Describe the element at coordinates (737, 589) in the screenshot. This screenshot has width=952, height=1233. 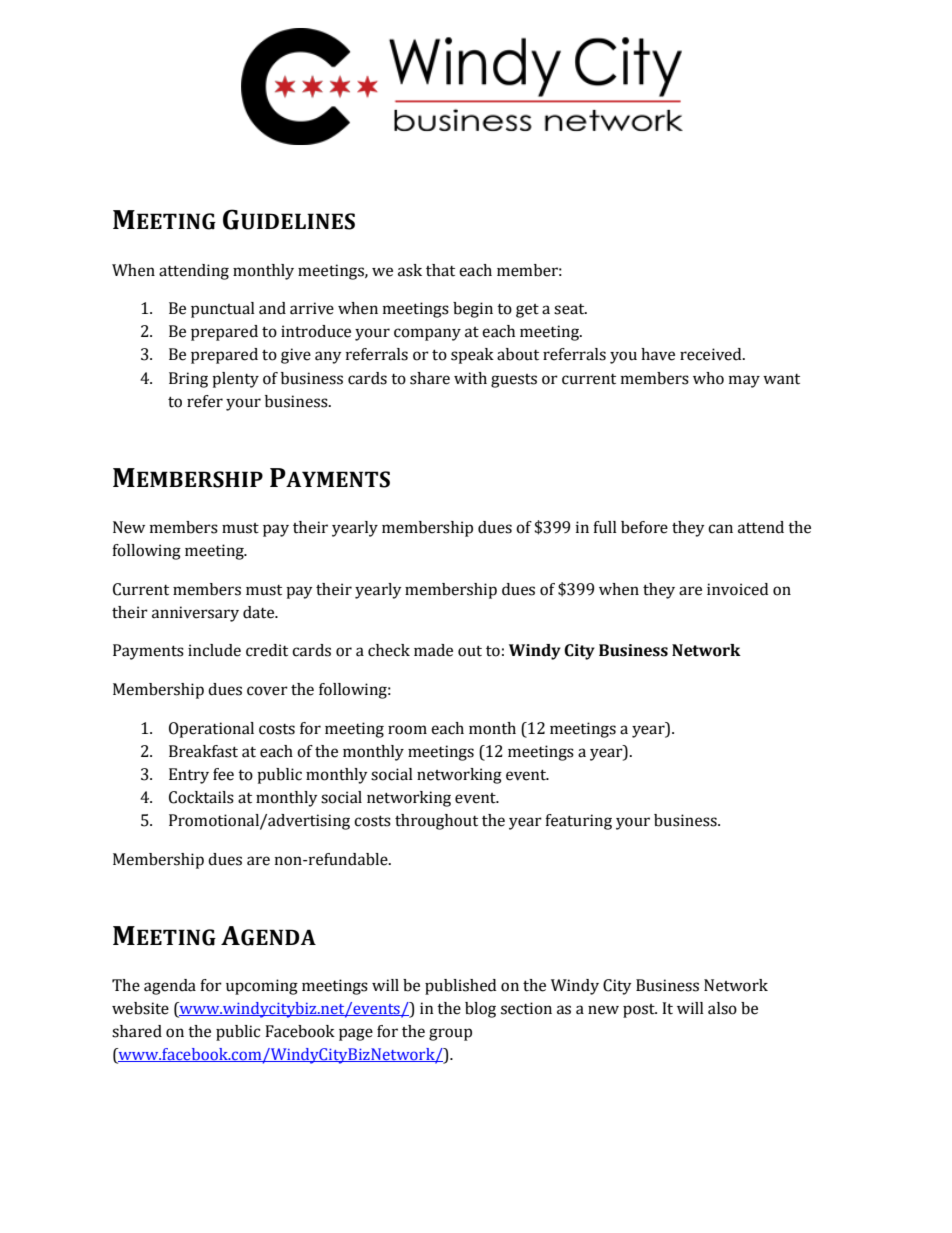
I see `invoiced` at that location.
